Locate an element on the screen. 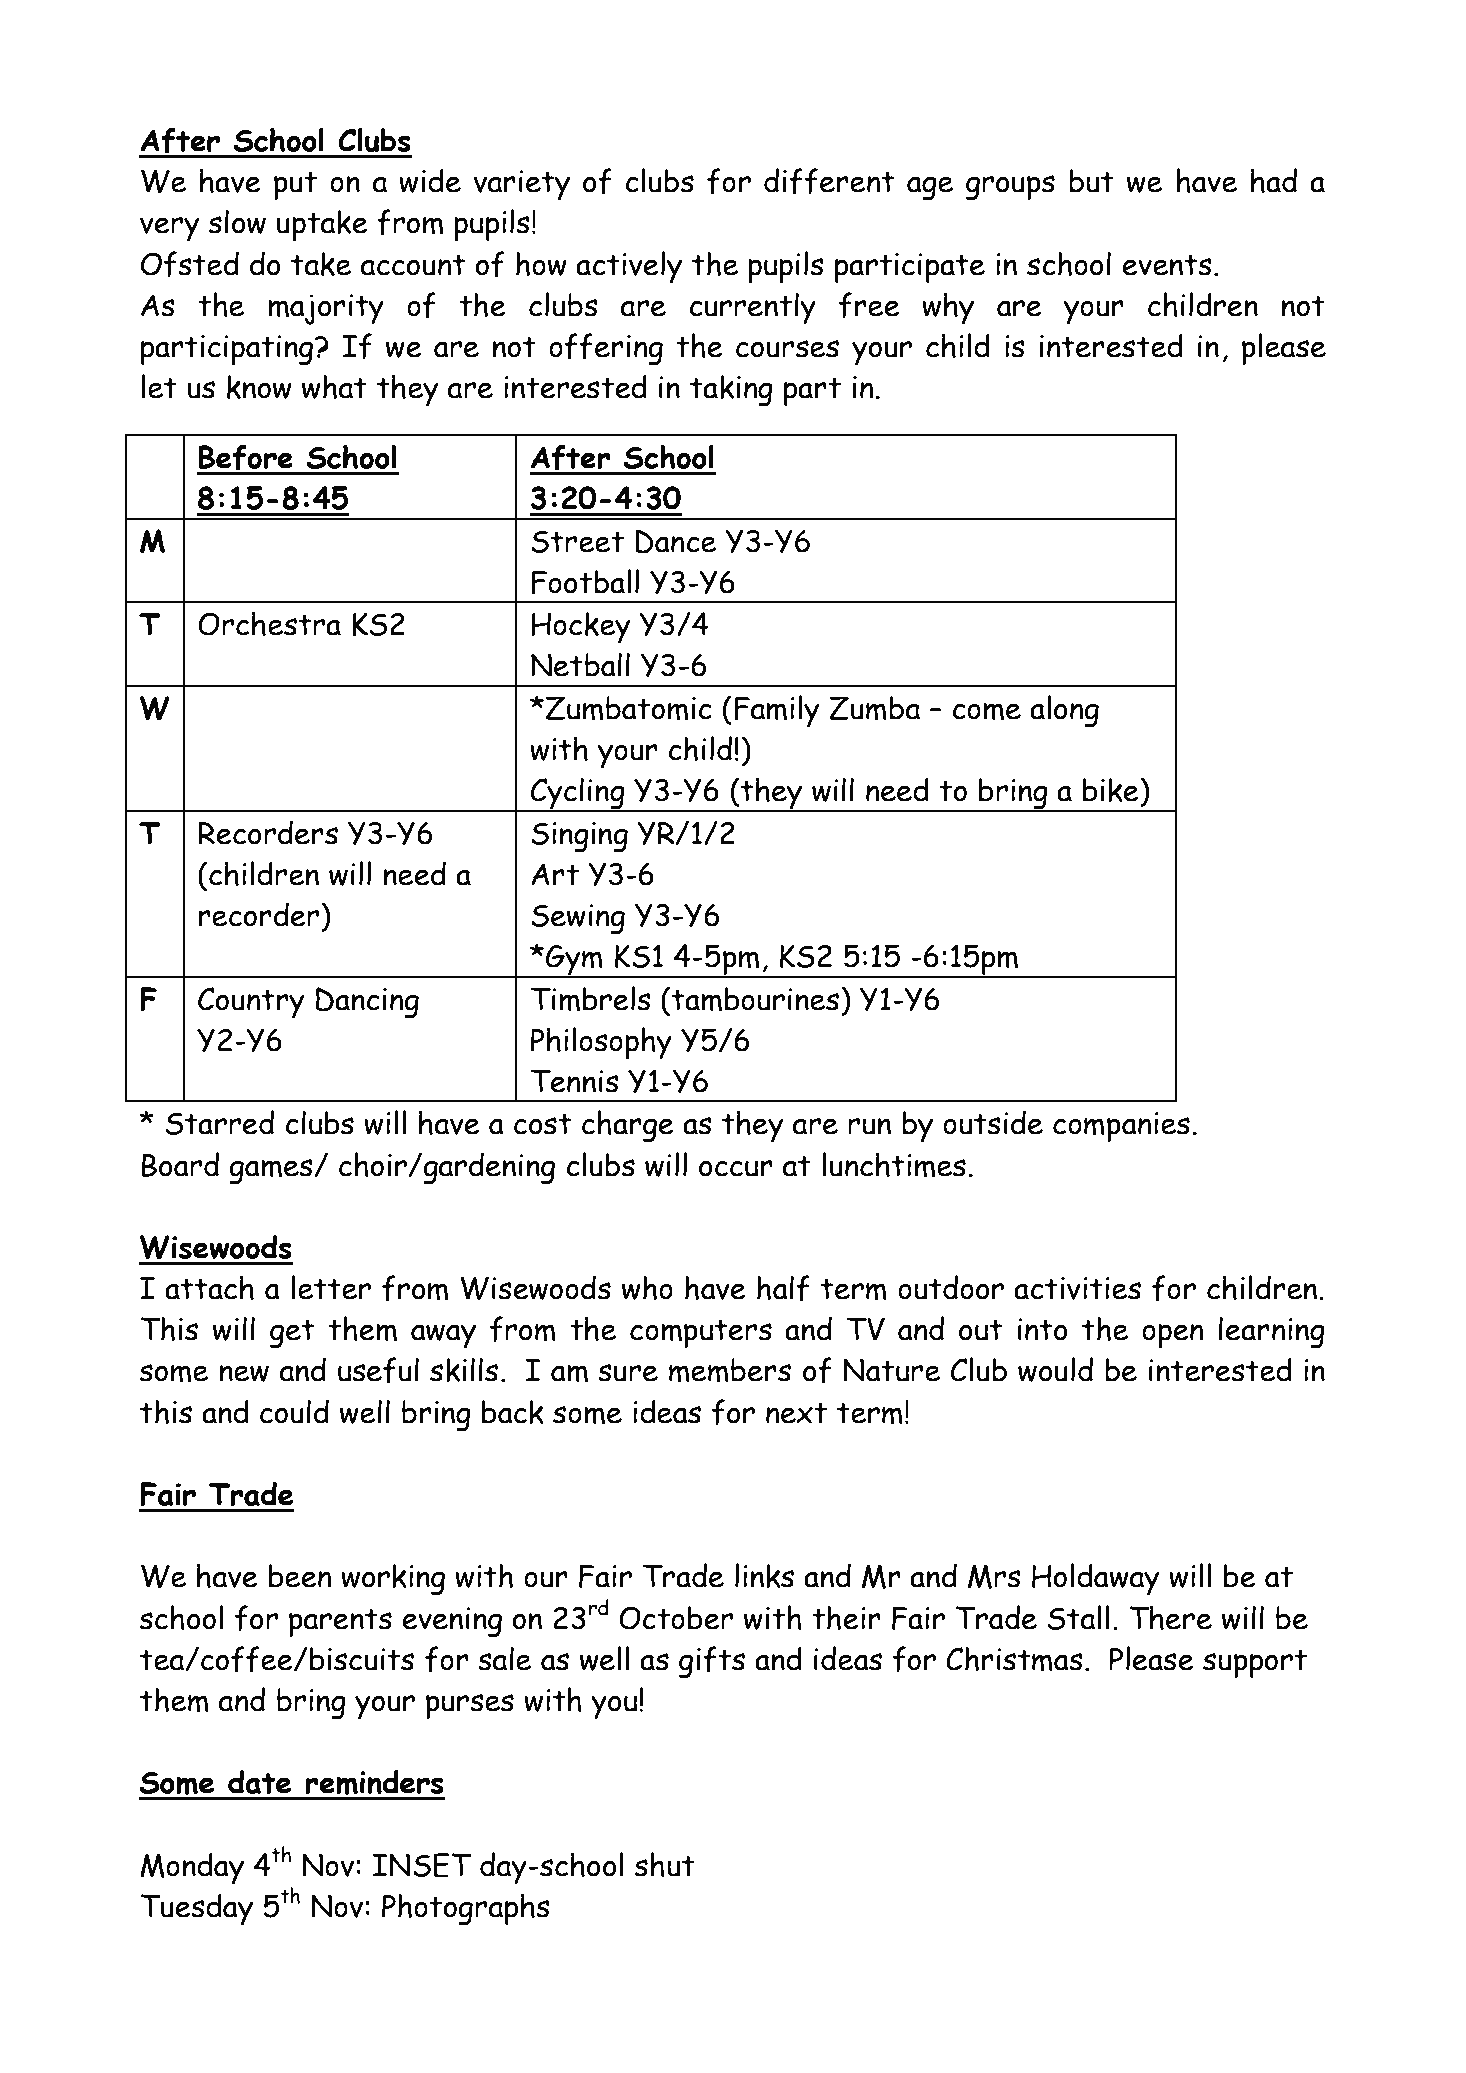 The height and width of the screenshot is (2073, 1466). Monday is located at coordinates (192, 1868).
